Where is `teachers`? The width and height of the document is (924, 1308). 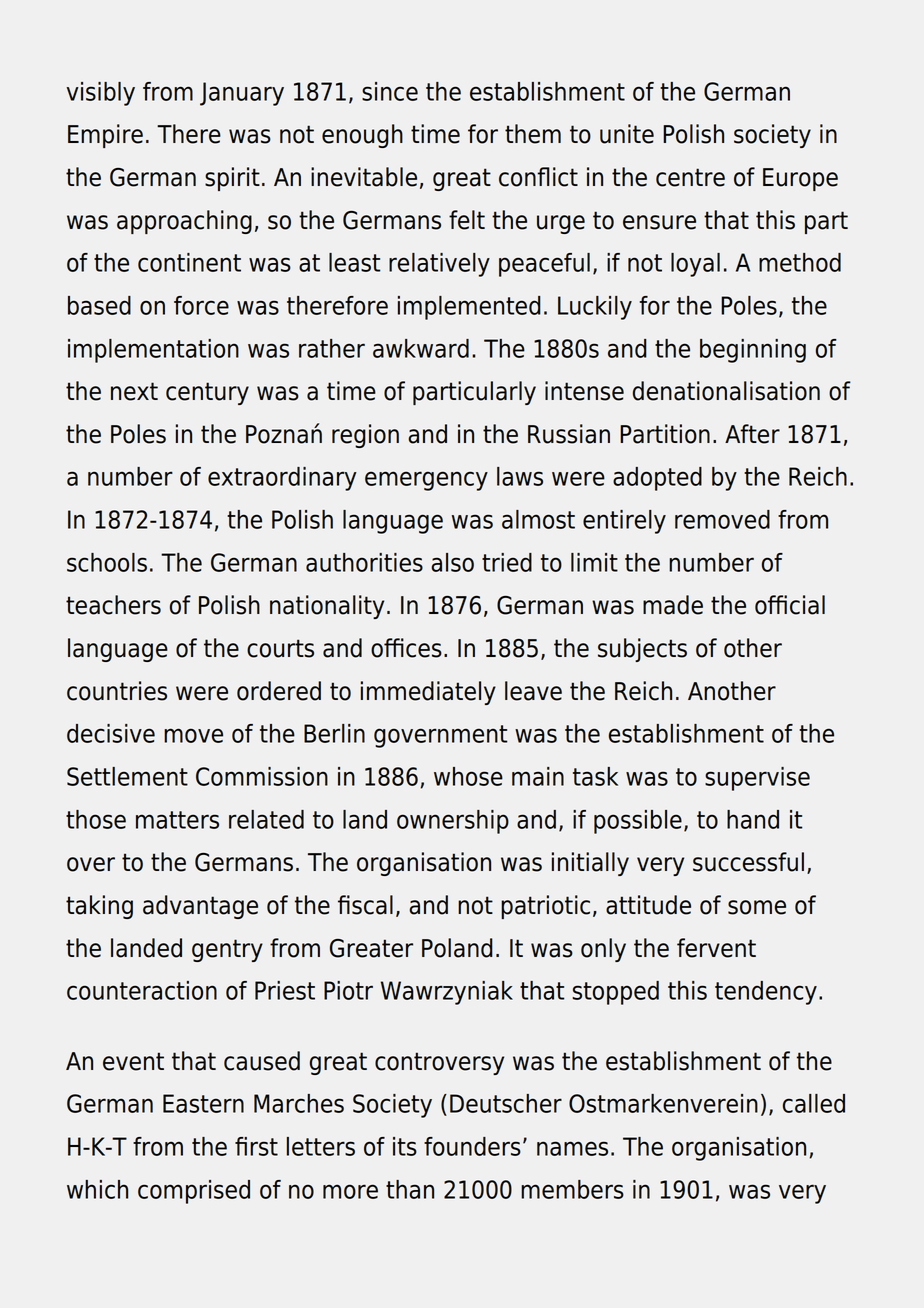
teachers is located at coordinates (113, 605).
